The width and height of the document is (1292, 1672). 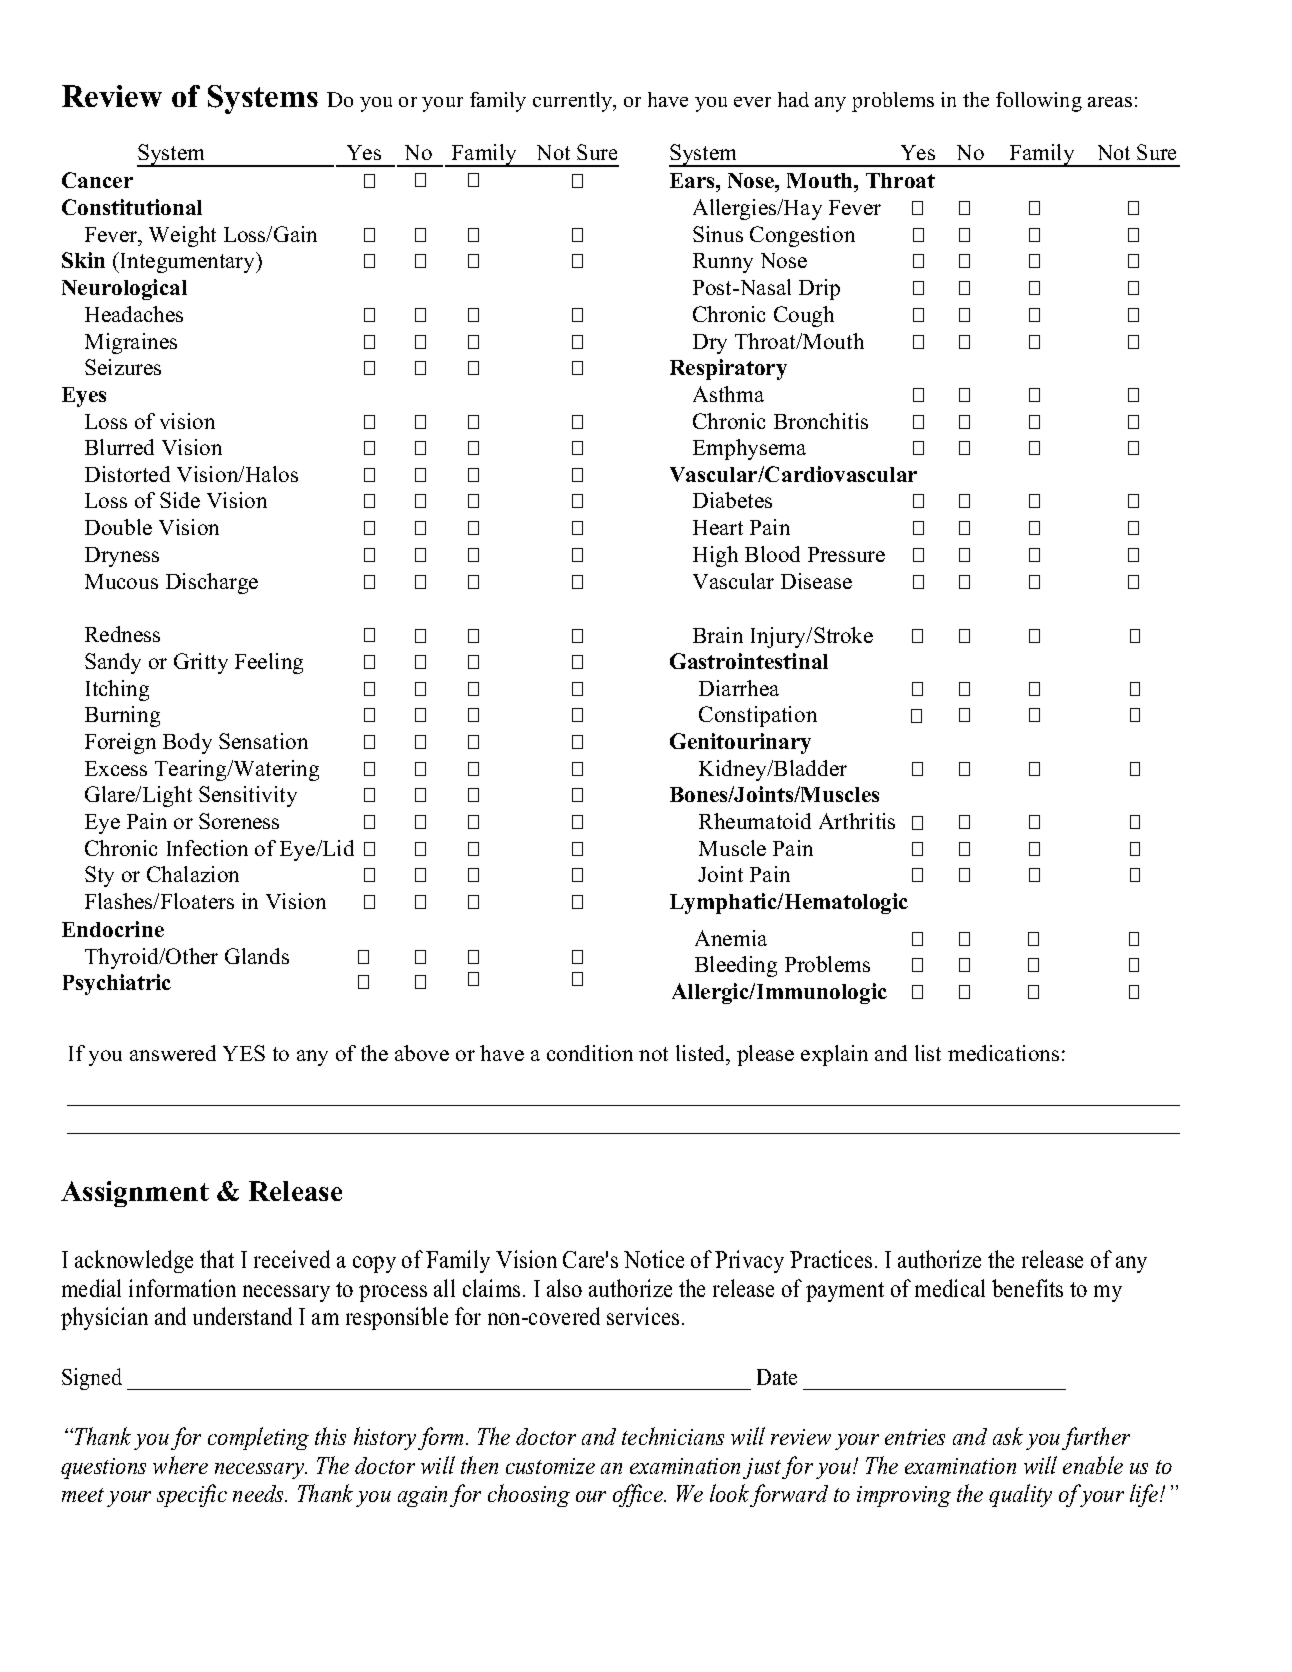 What do you see at coordinates (1039, 102) in the document?
I see `following` at bounding box center [1039, 102].
